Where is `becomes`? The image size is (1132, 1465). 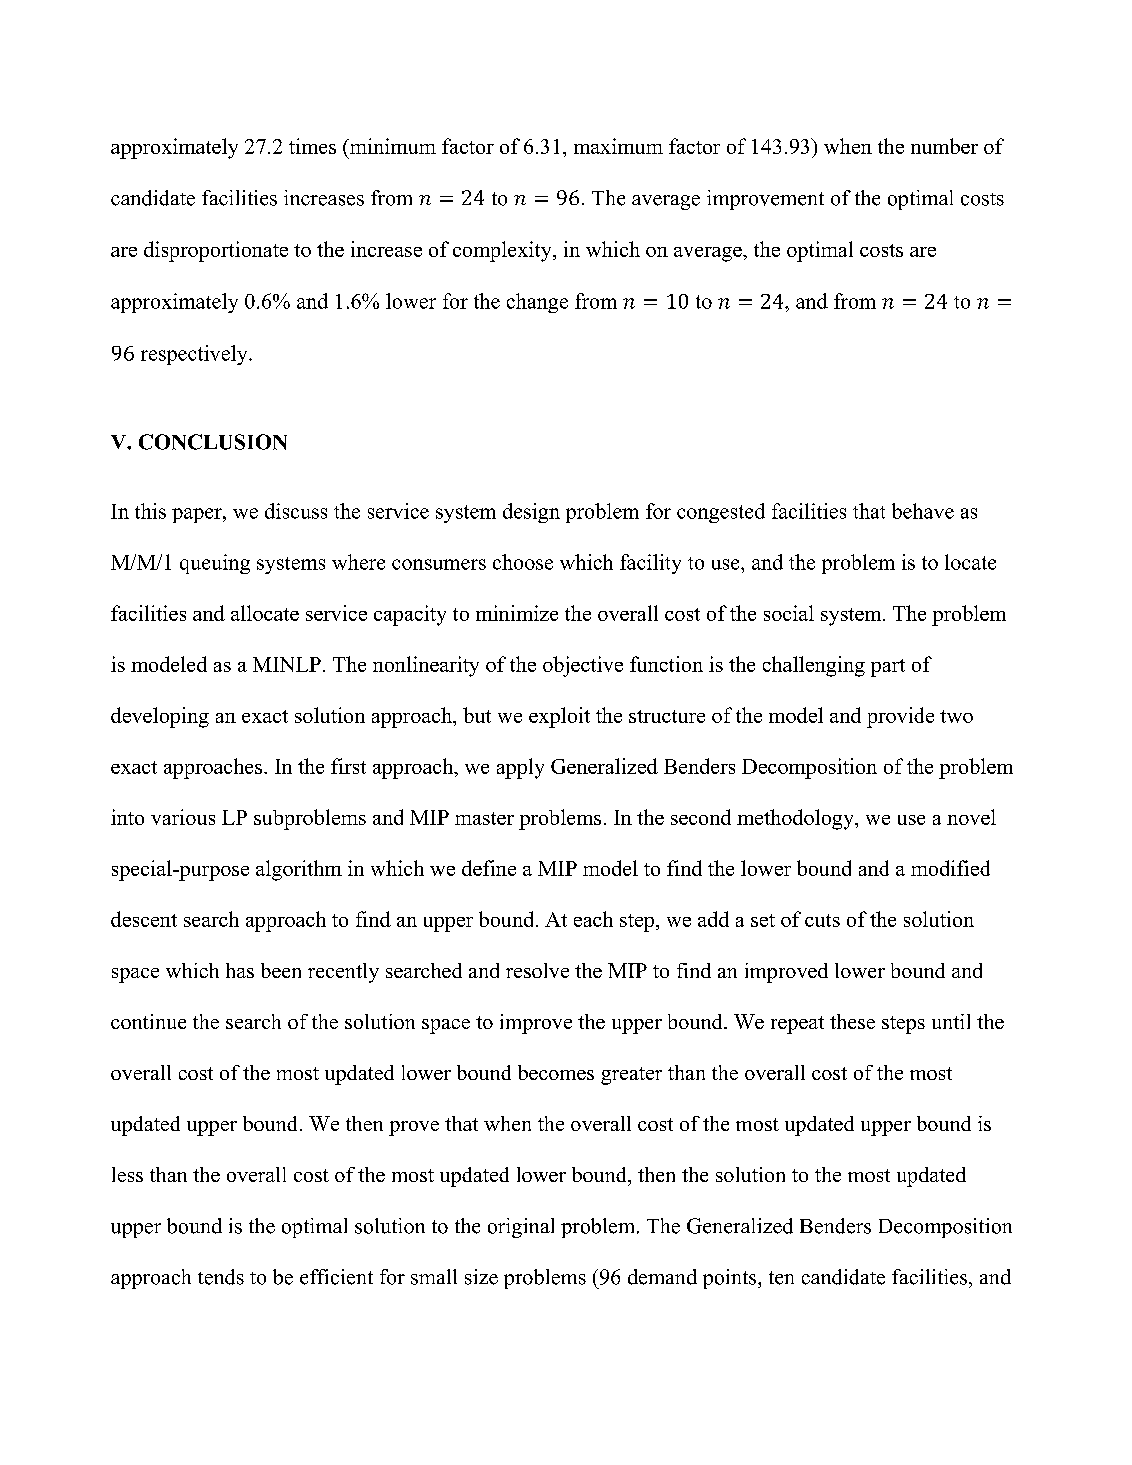 becomes is located at coordinates (556, 1072).
